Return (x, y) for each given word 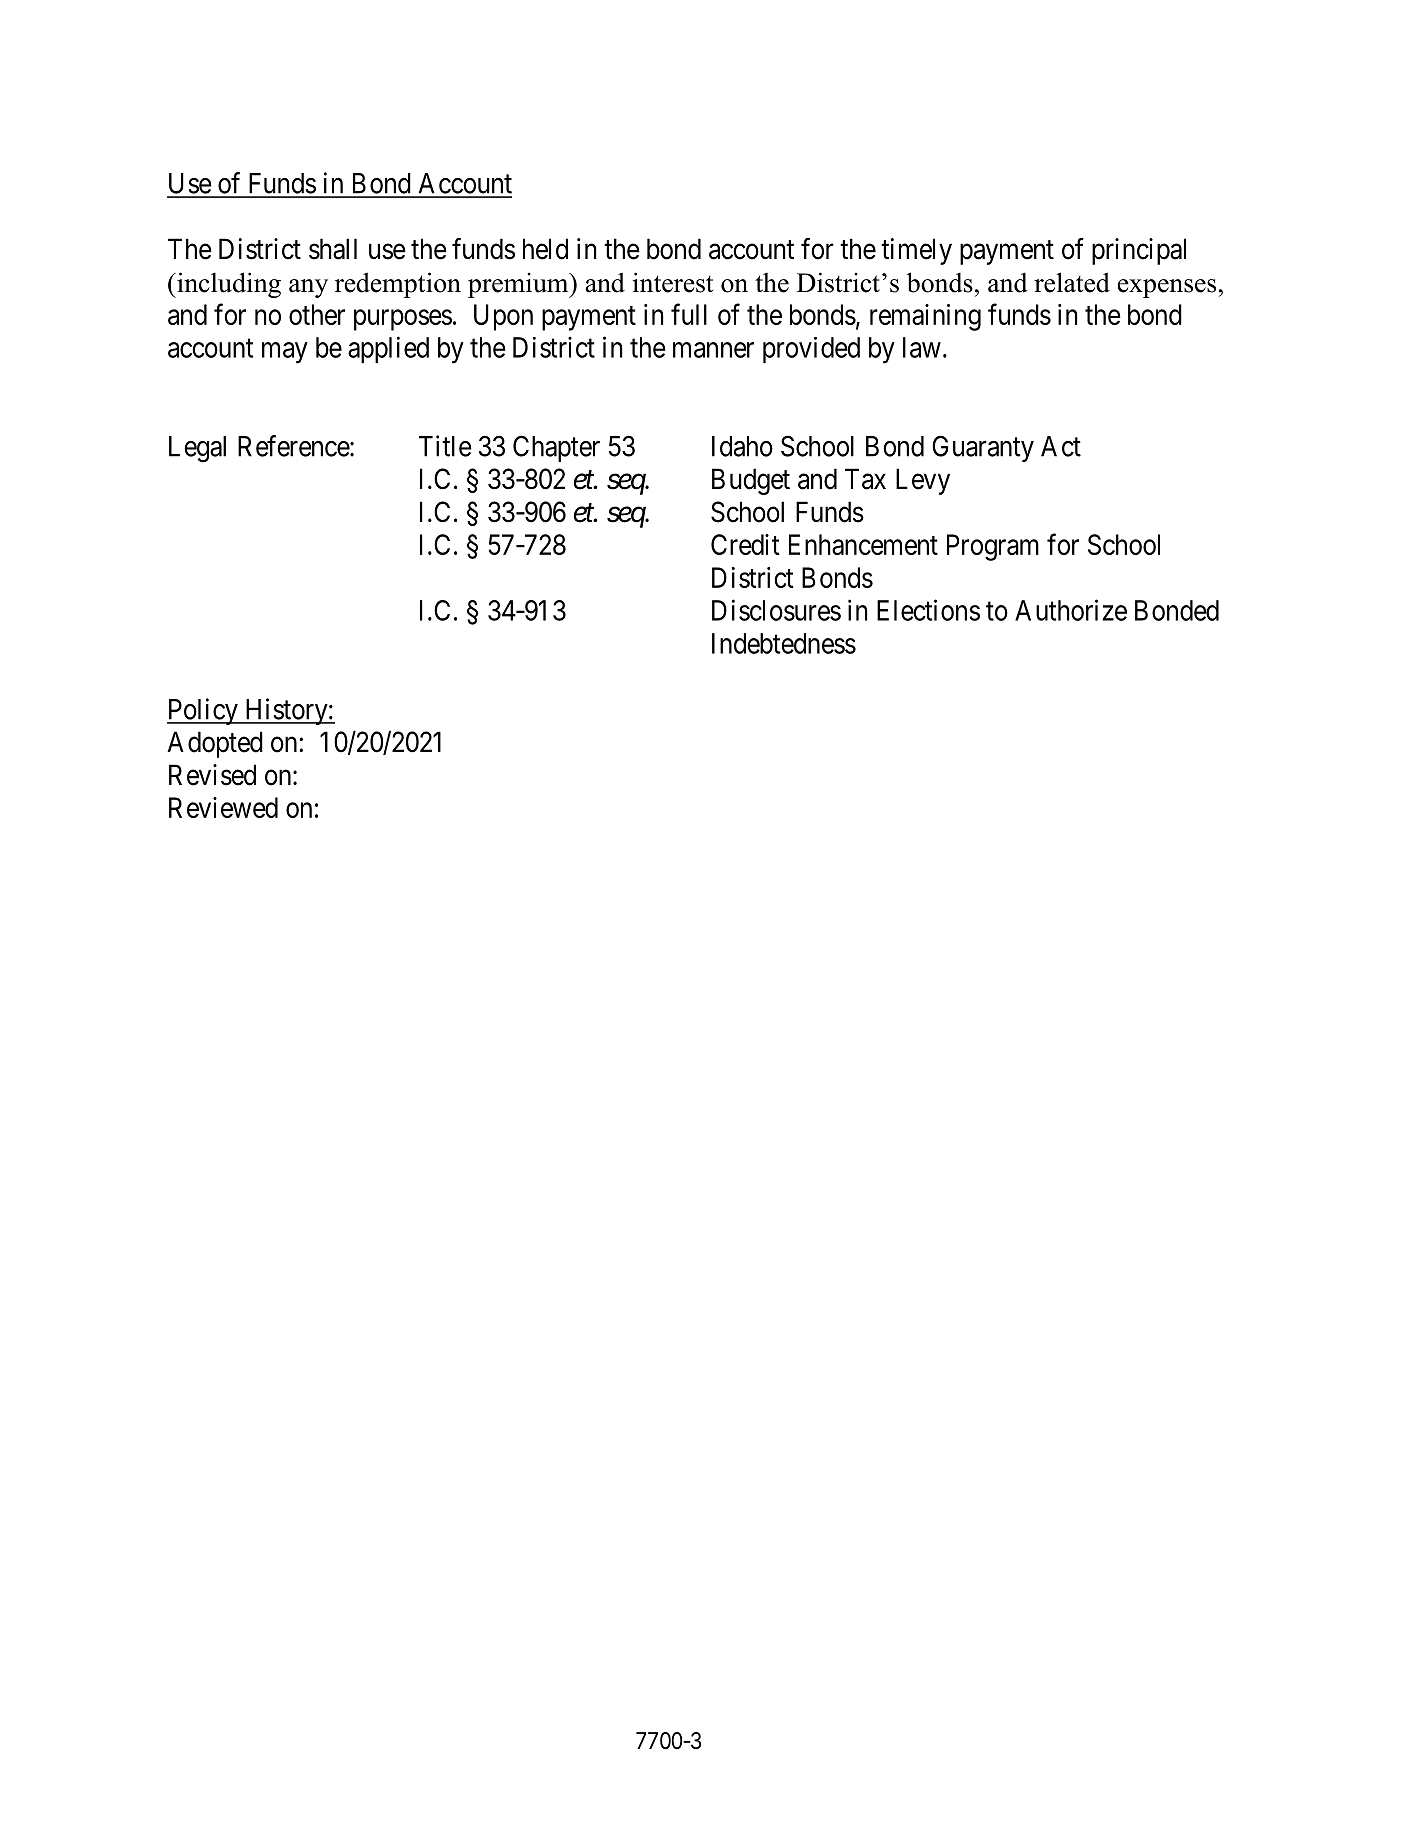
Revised (212, 775)
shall (333, 249)
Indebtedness (784, 643)
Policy (203, 711)
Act (1061, 446)
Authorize (1071, 610)
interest (673, 282)
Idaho (742, 446)
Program (993, 547)
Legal (197, 449)
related (1072, 282)
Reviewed (223, 807)
